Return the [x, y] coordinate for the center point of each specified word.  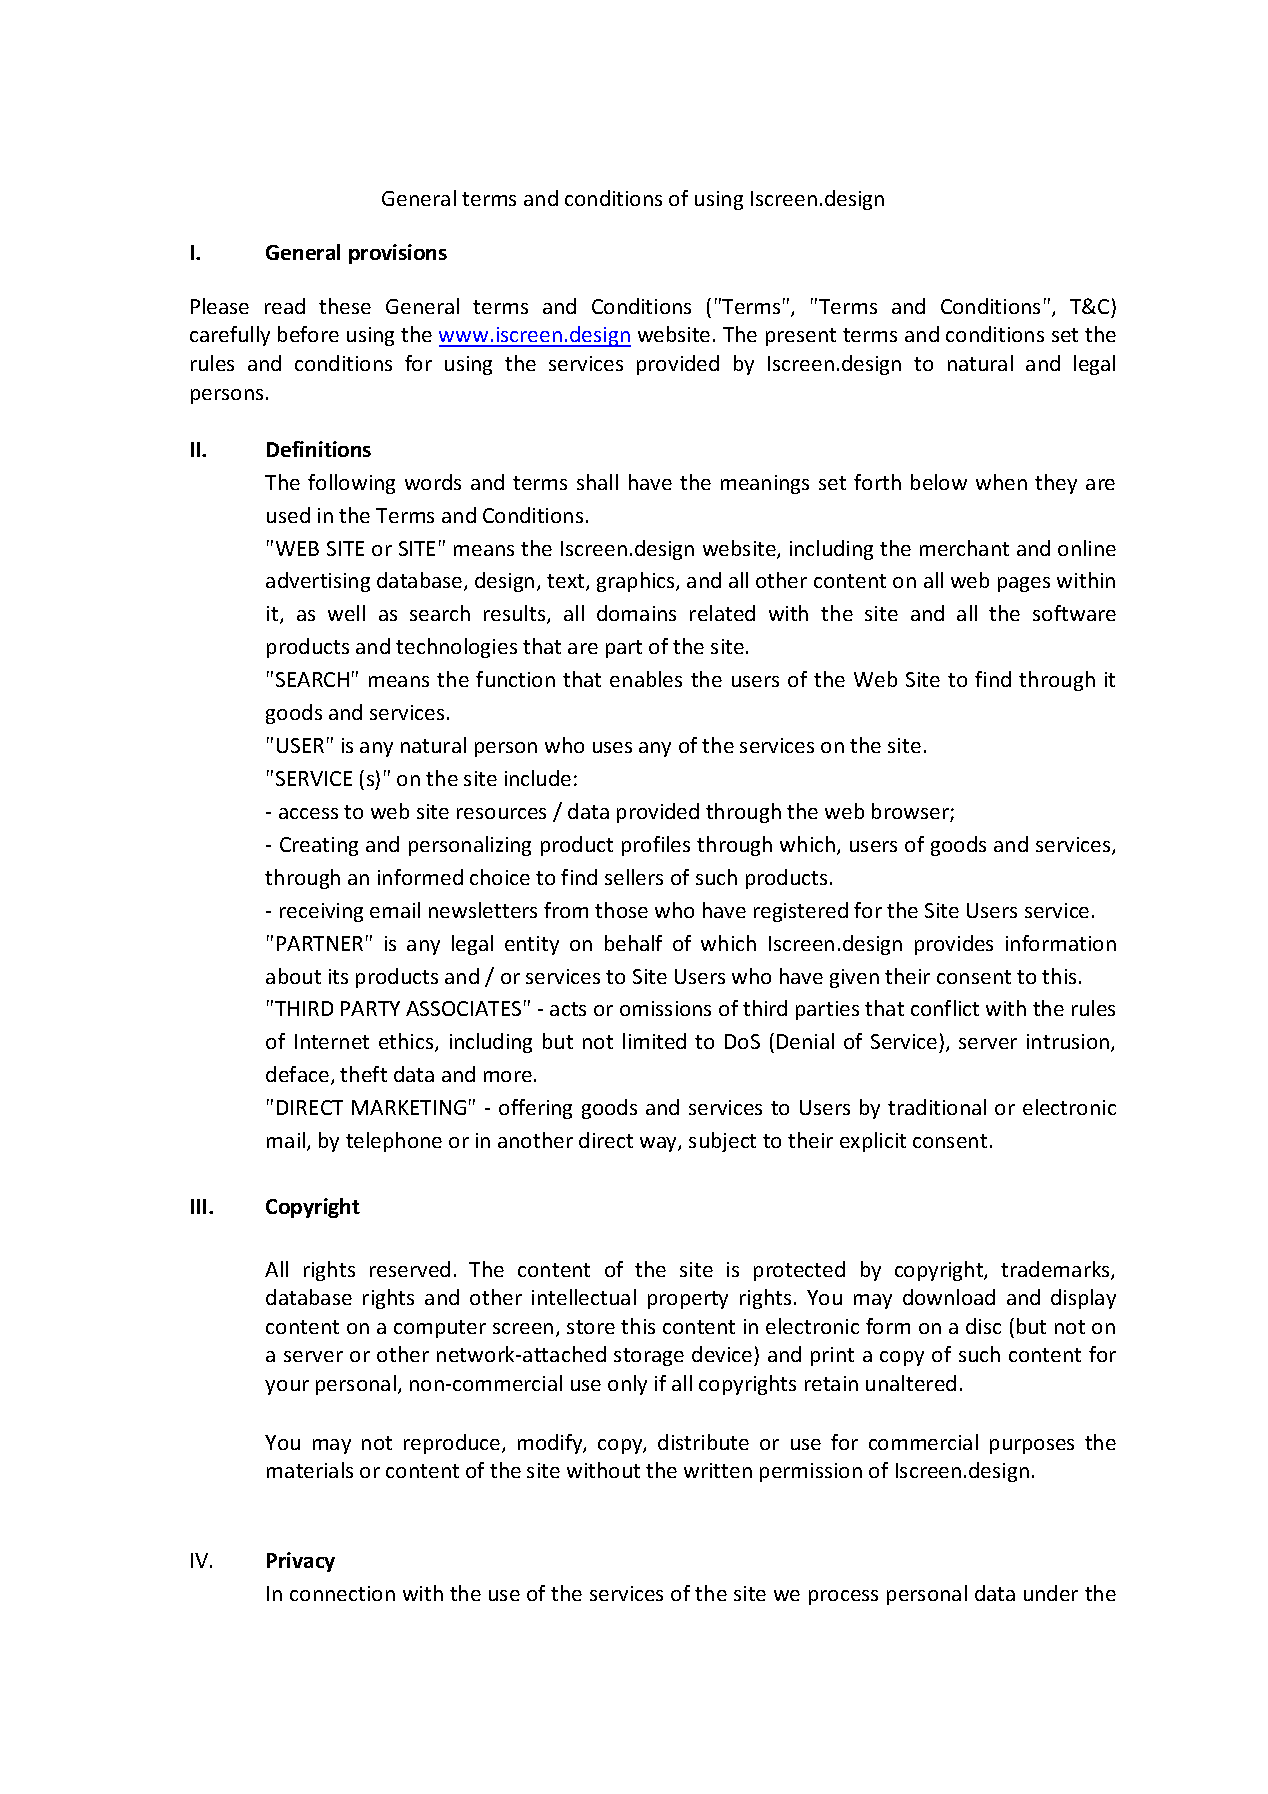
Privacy [301, 1562]
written [718, 1470]
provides [954, 945]
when [1001, 482]
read [285, 306]
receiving [321, 912]
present [801, 337]
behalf [633, 943]
